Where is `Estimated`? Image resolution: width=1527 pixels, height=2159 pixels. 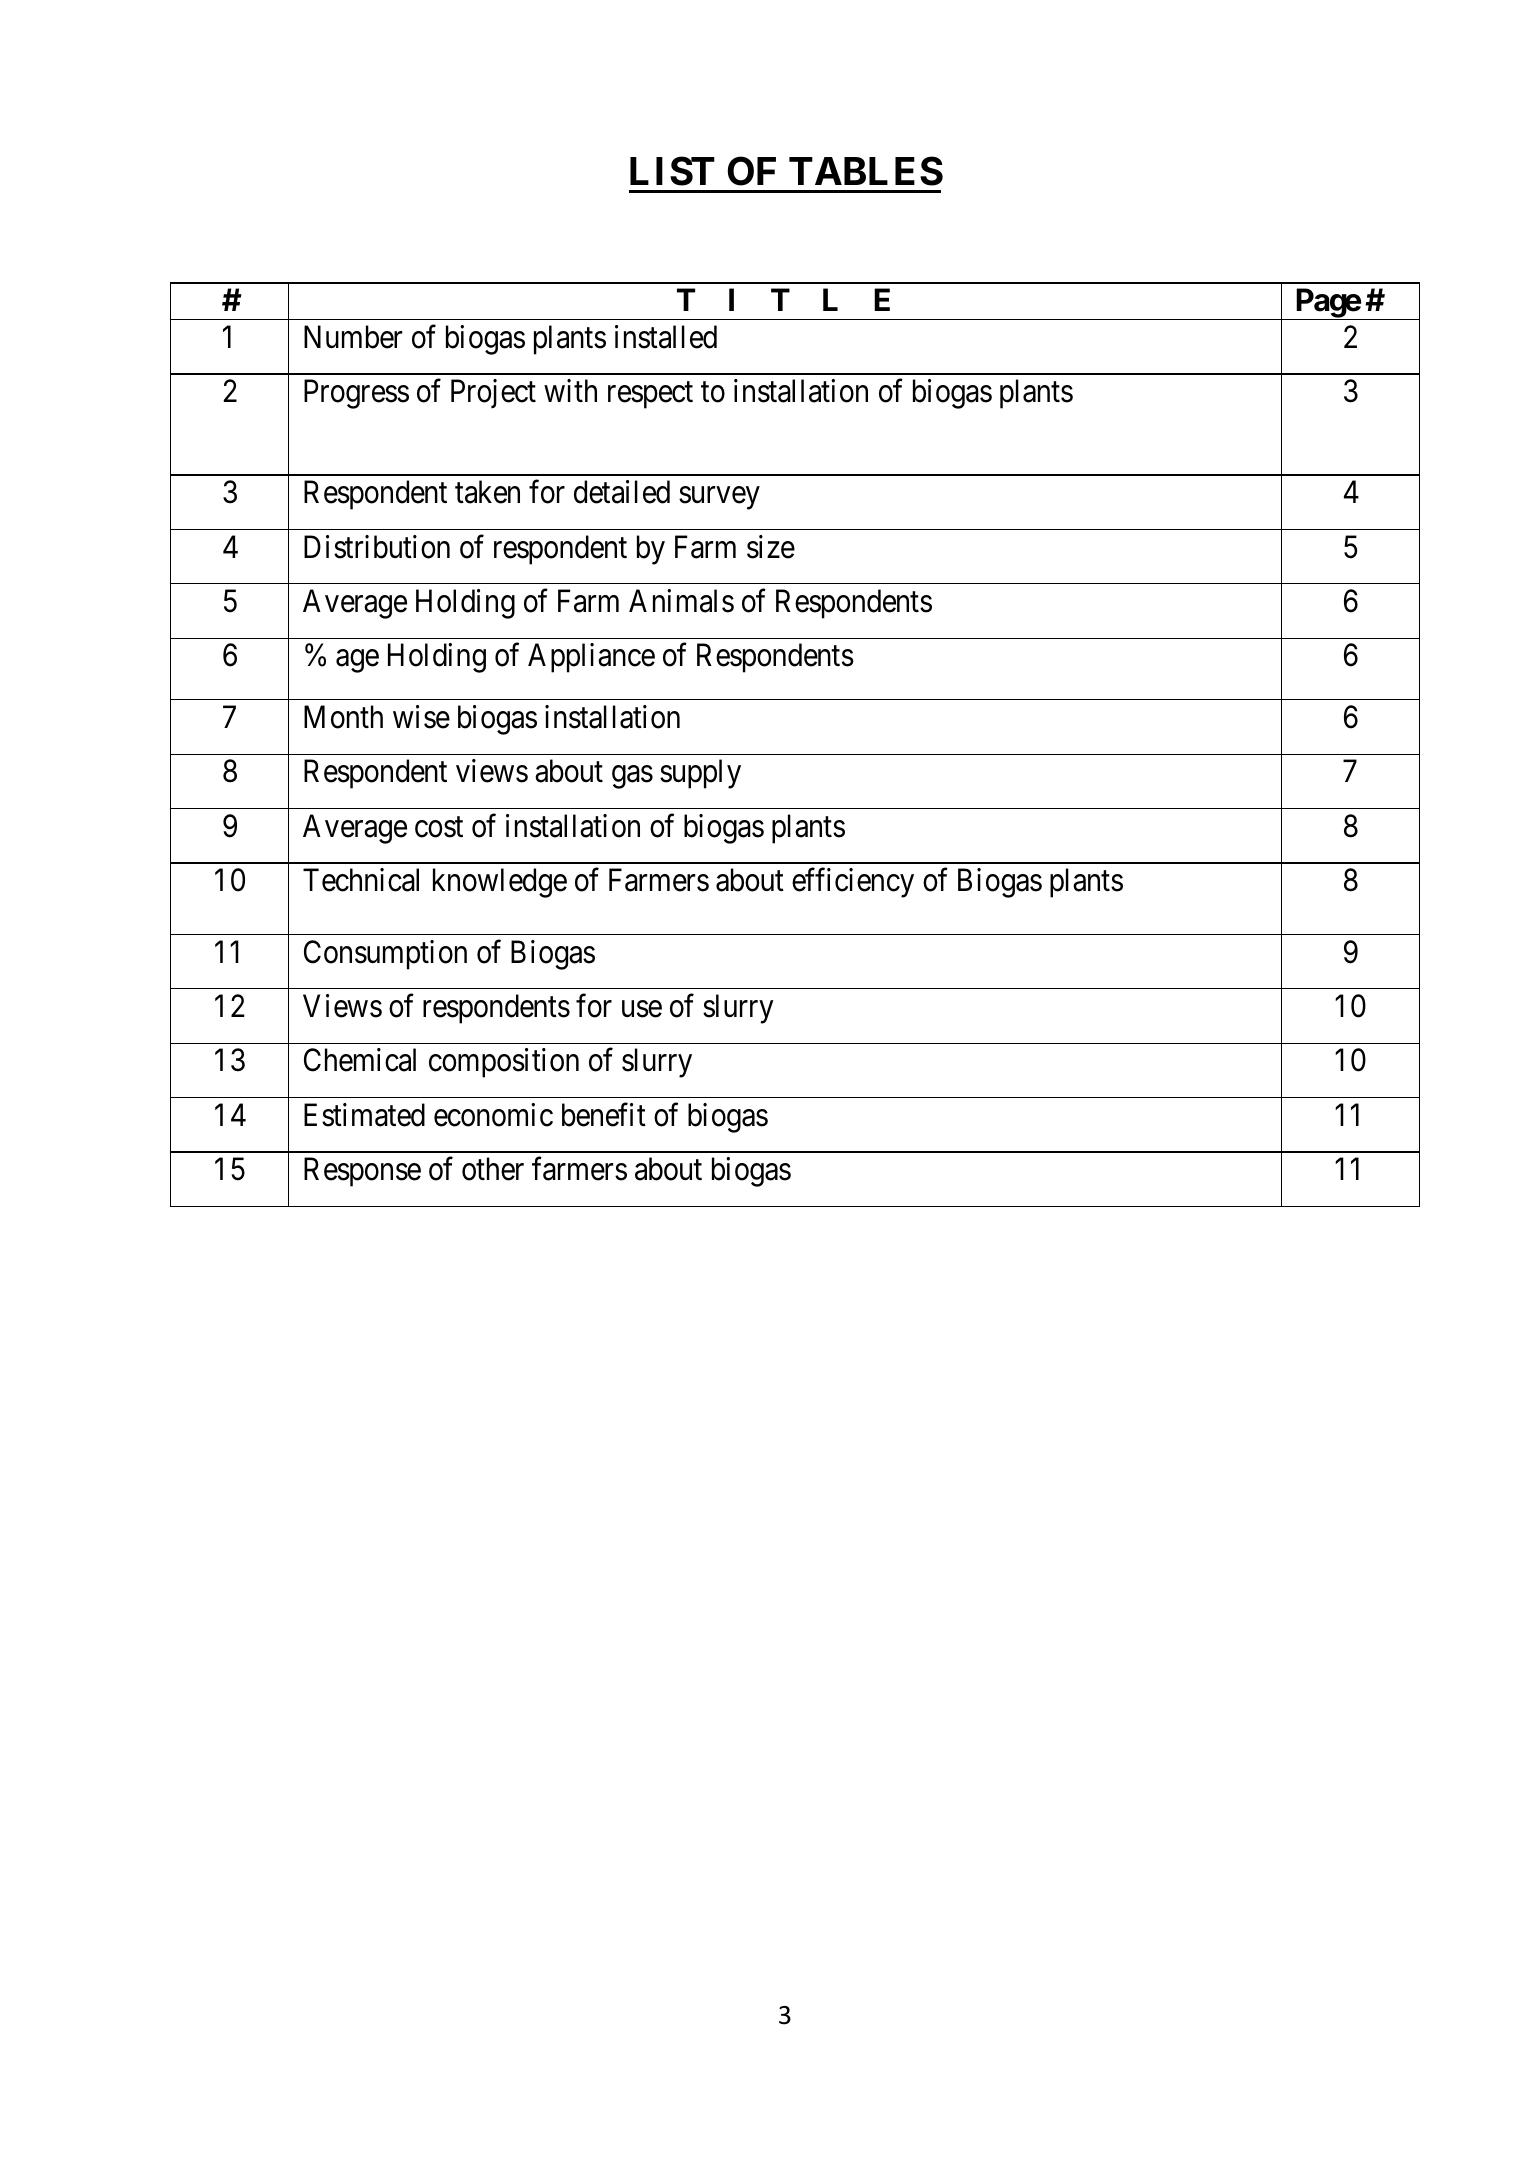
Estimated is located at coordinates (364, 1115).
